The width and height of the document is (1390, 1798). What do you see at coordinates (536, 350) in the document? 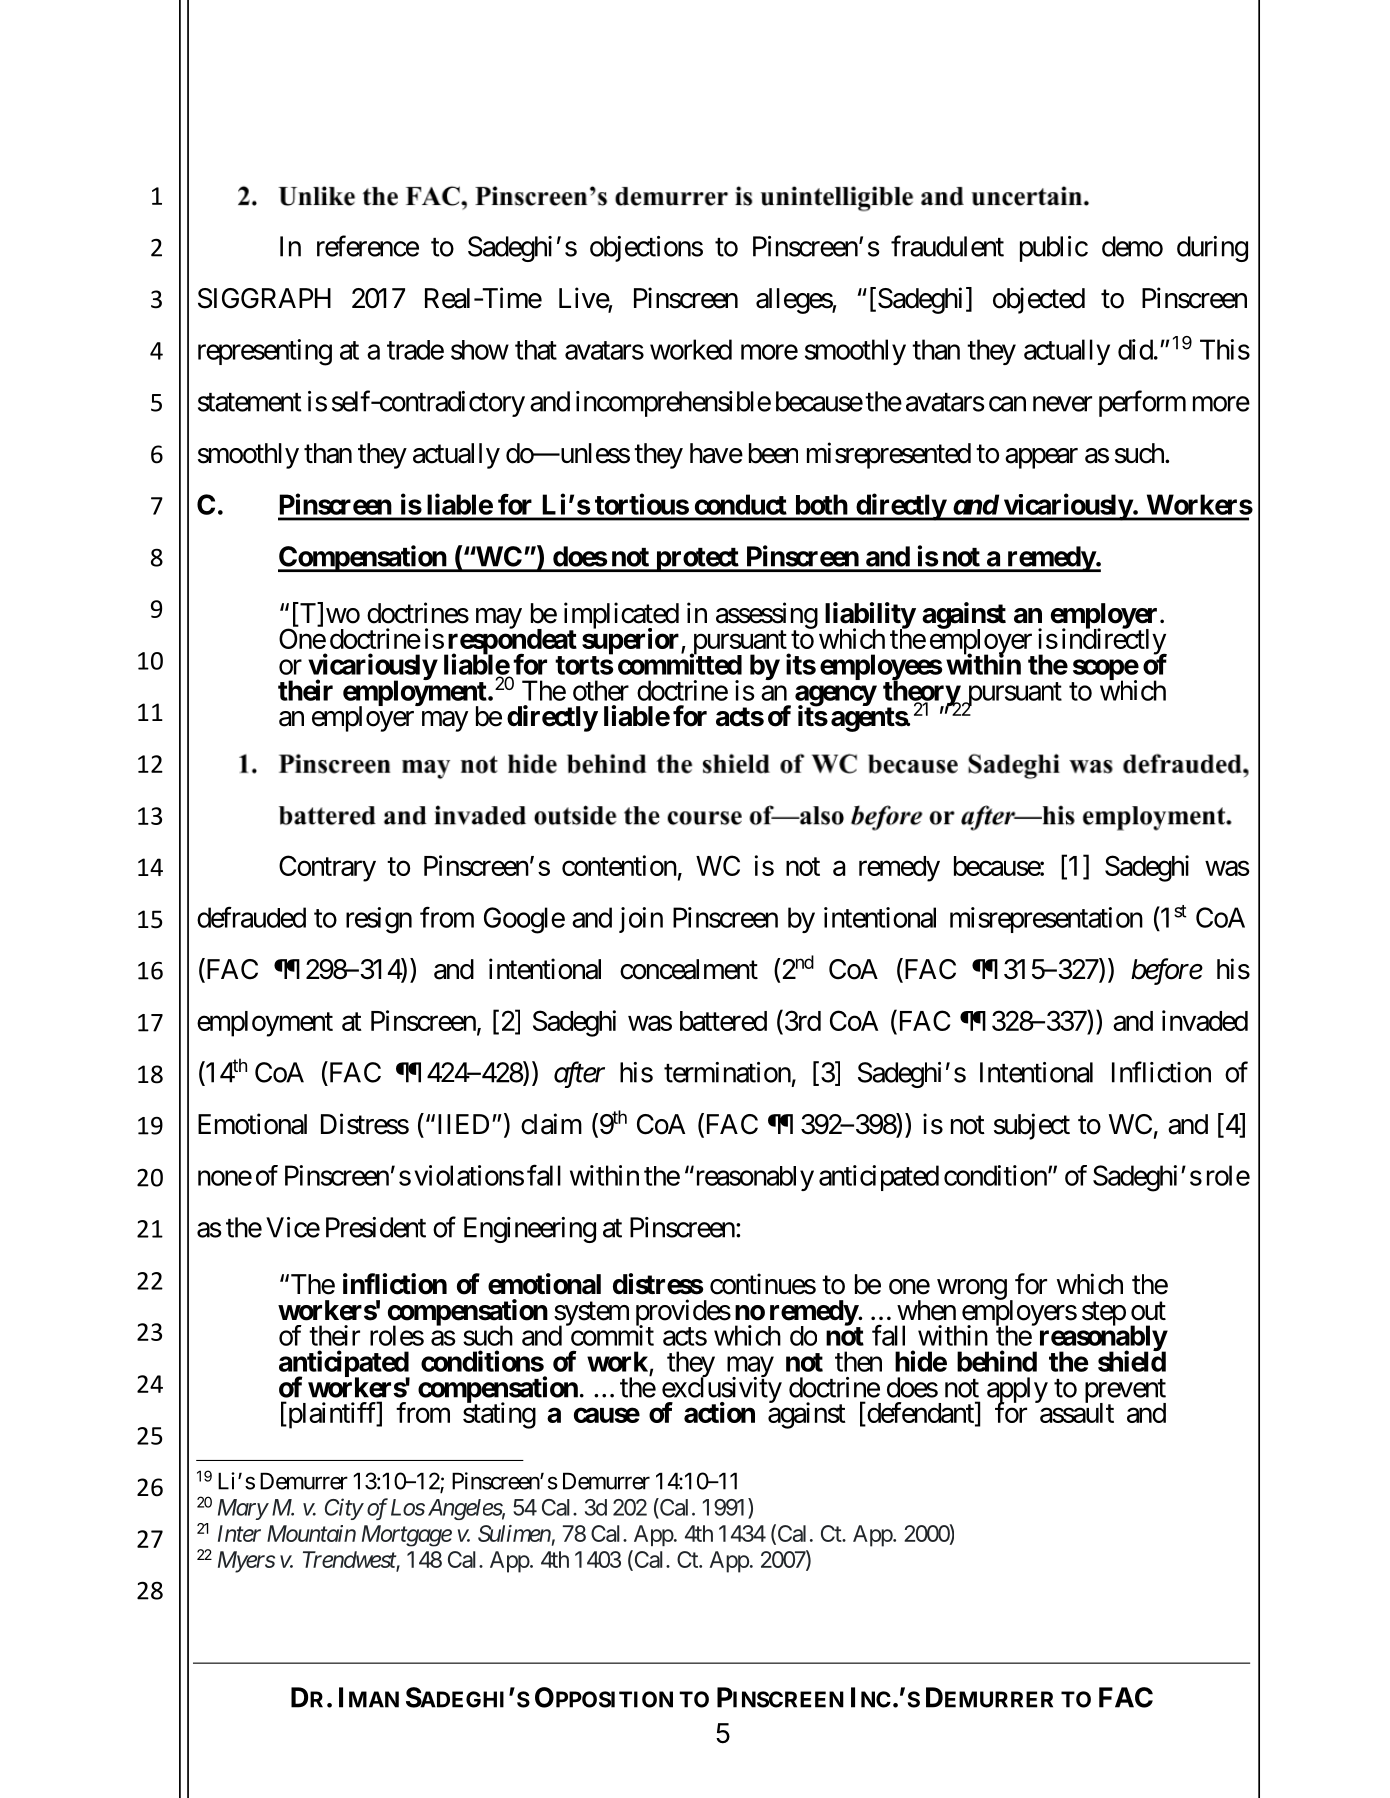
I see `that` at bounding box center [536, 350].
